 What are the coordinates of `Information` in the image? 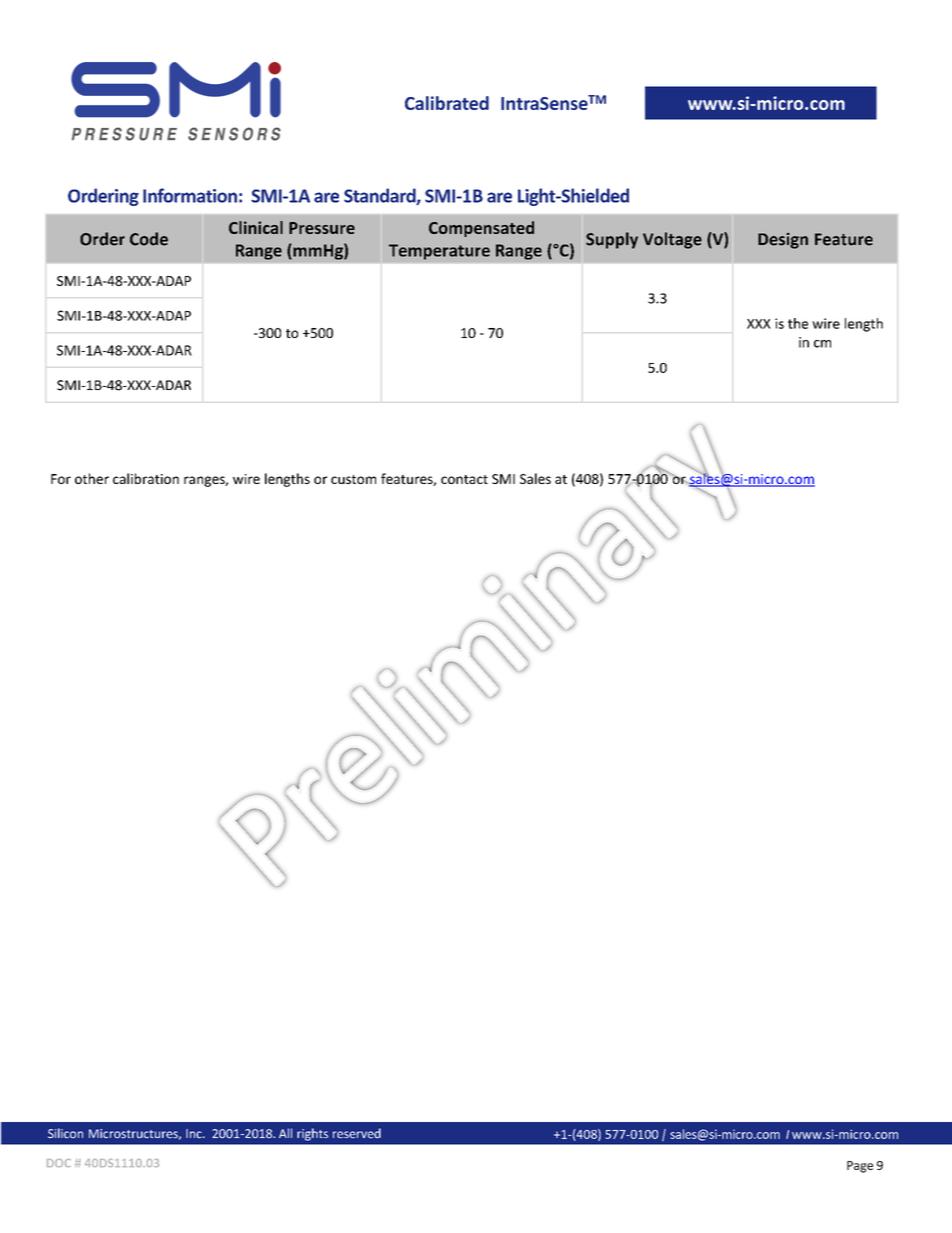 It's located at (190, 195).
